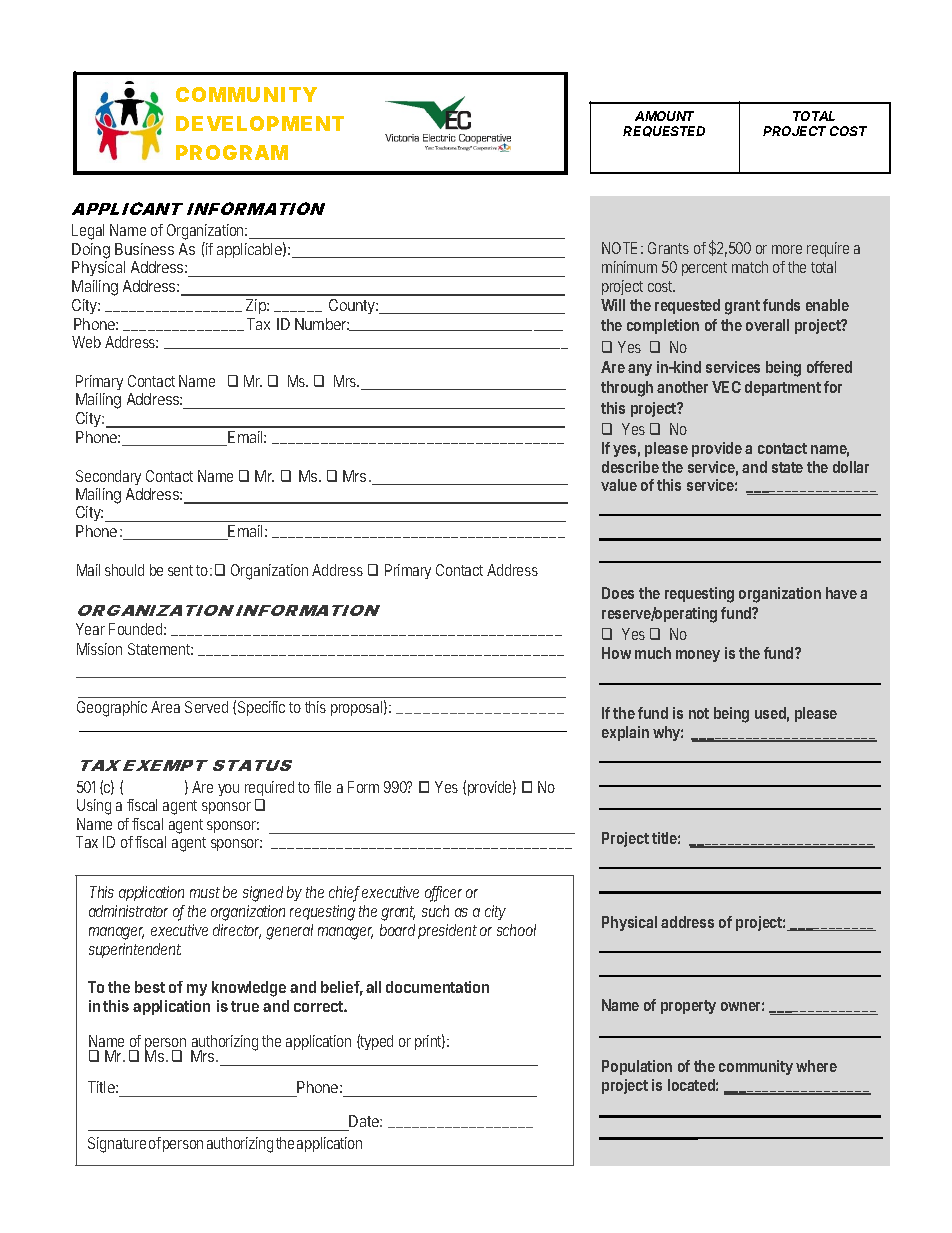 This screenshot has width=952, height=1233. What do you see at coordinates (787, 249) in the screenshot?
I see `more` at bounding box center [787, 249].
